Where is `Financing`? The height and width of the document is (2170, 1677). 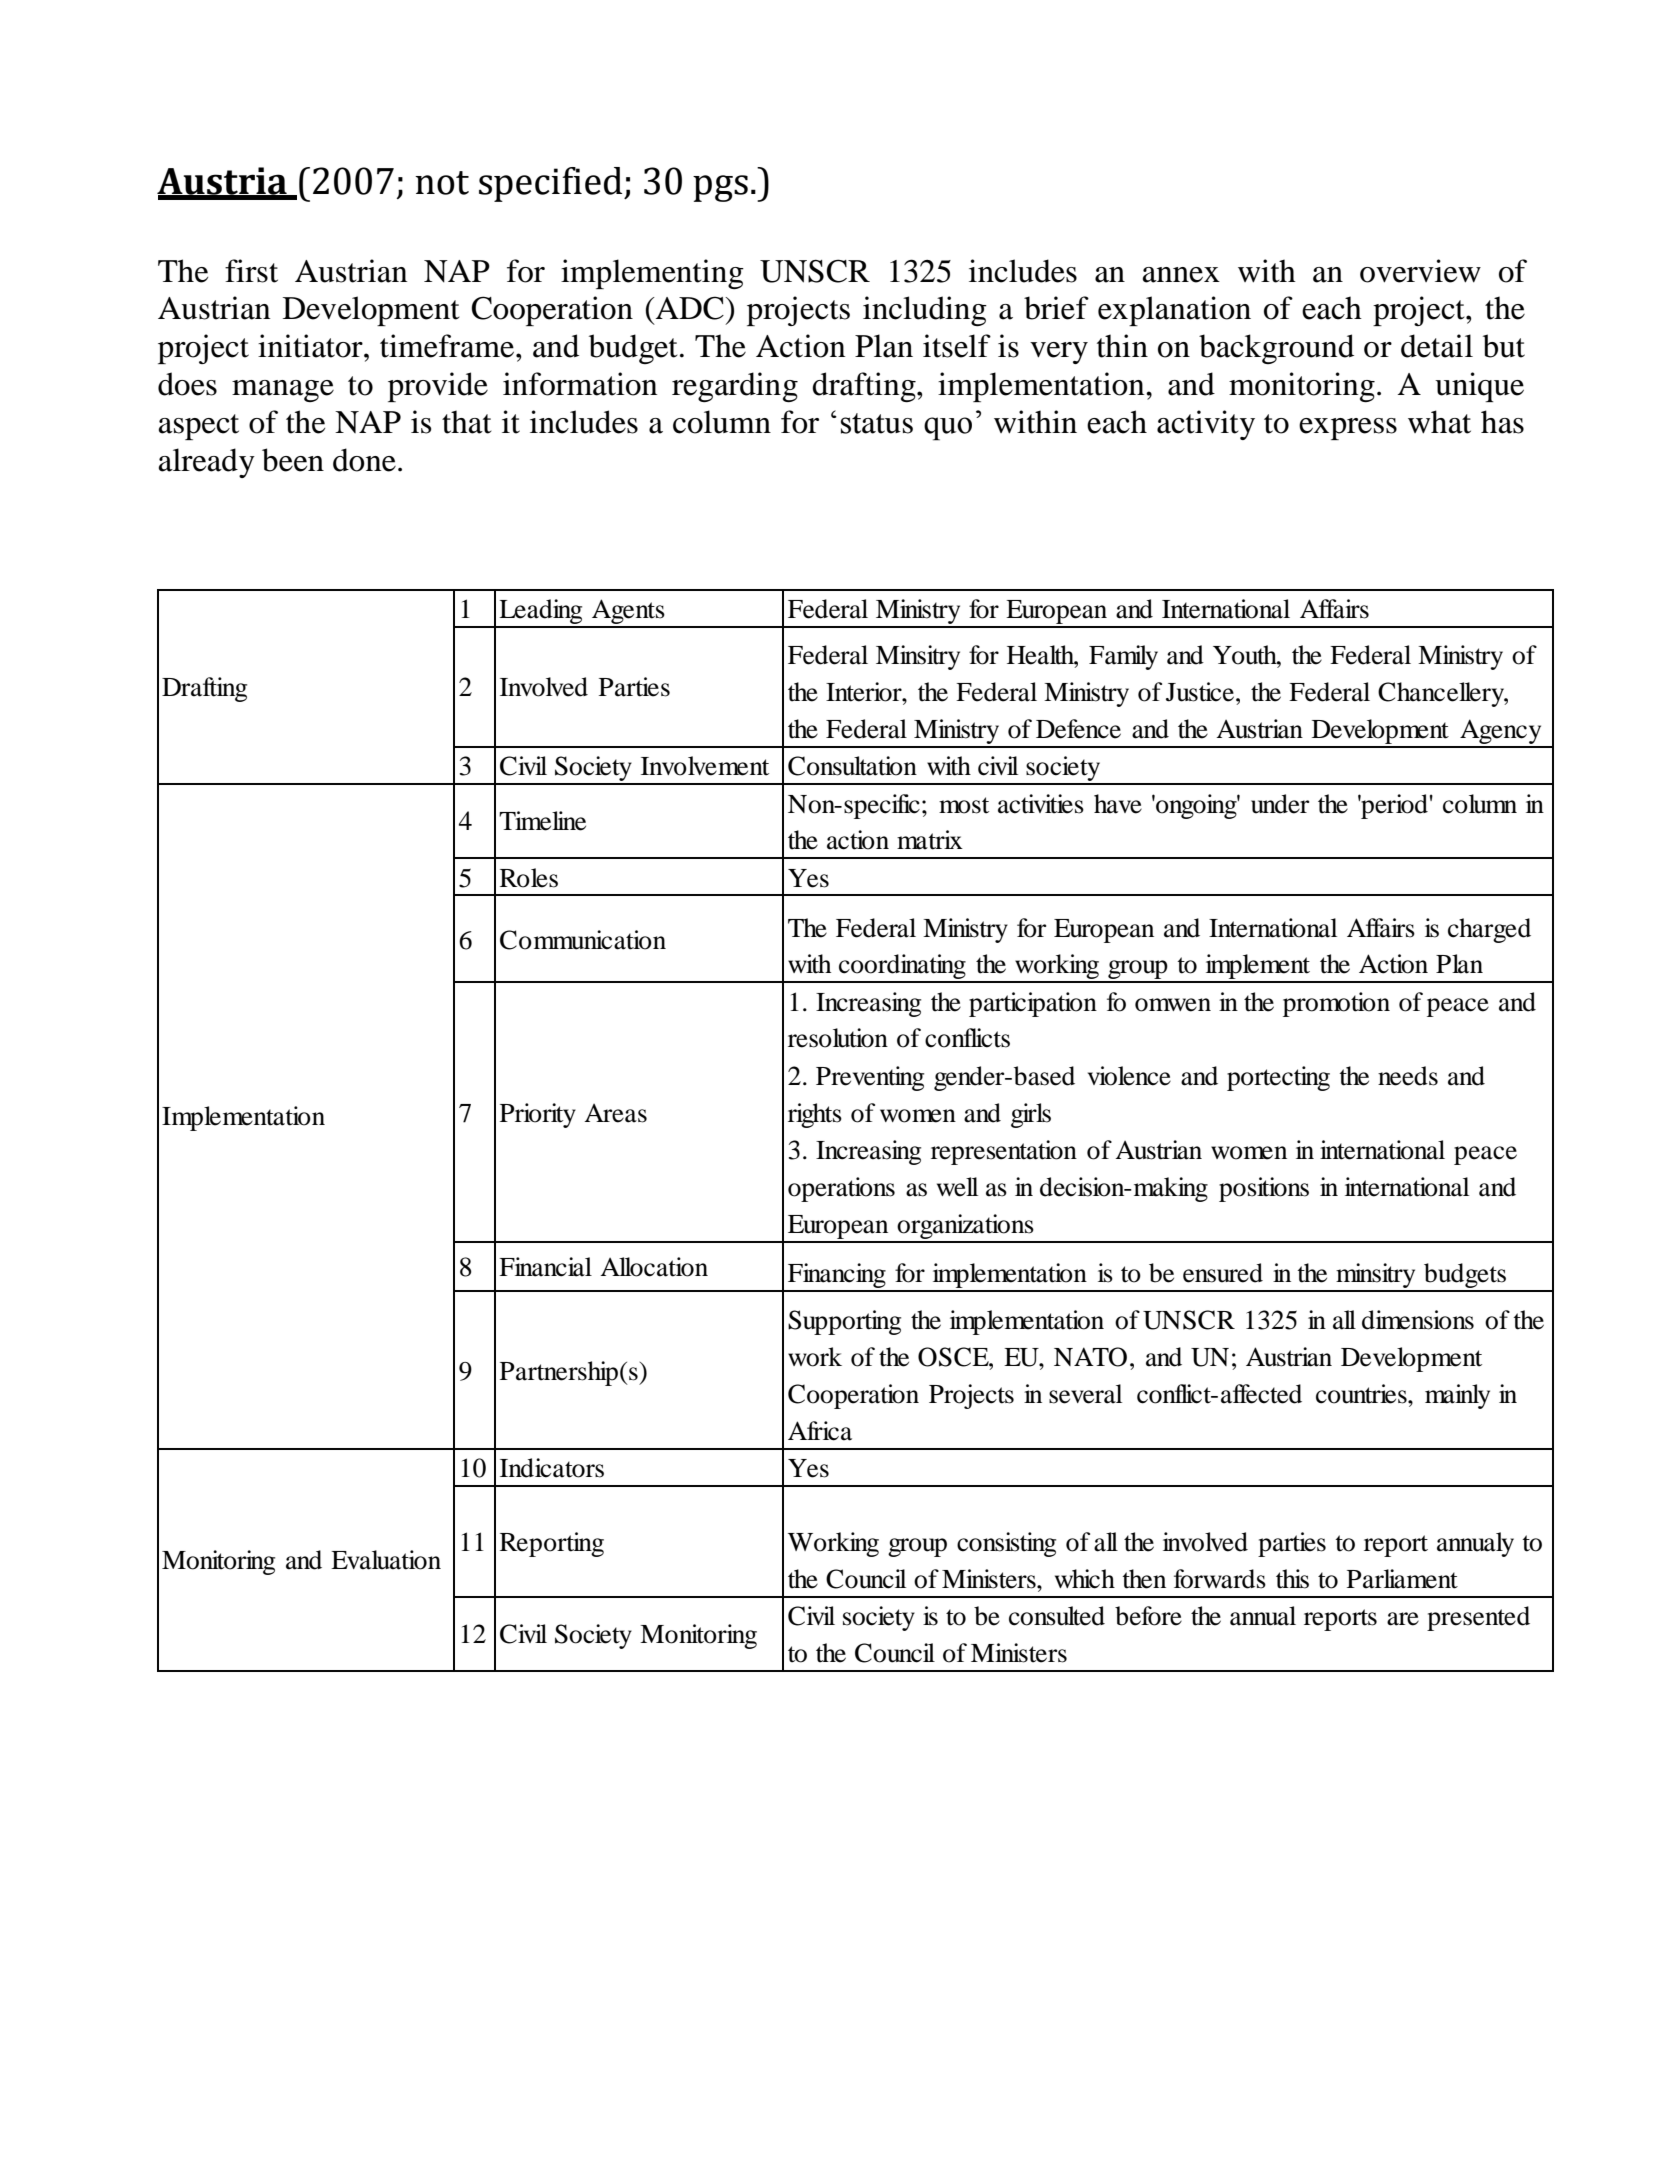 Financing is located at coordinates (837, 1277).
